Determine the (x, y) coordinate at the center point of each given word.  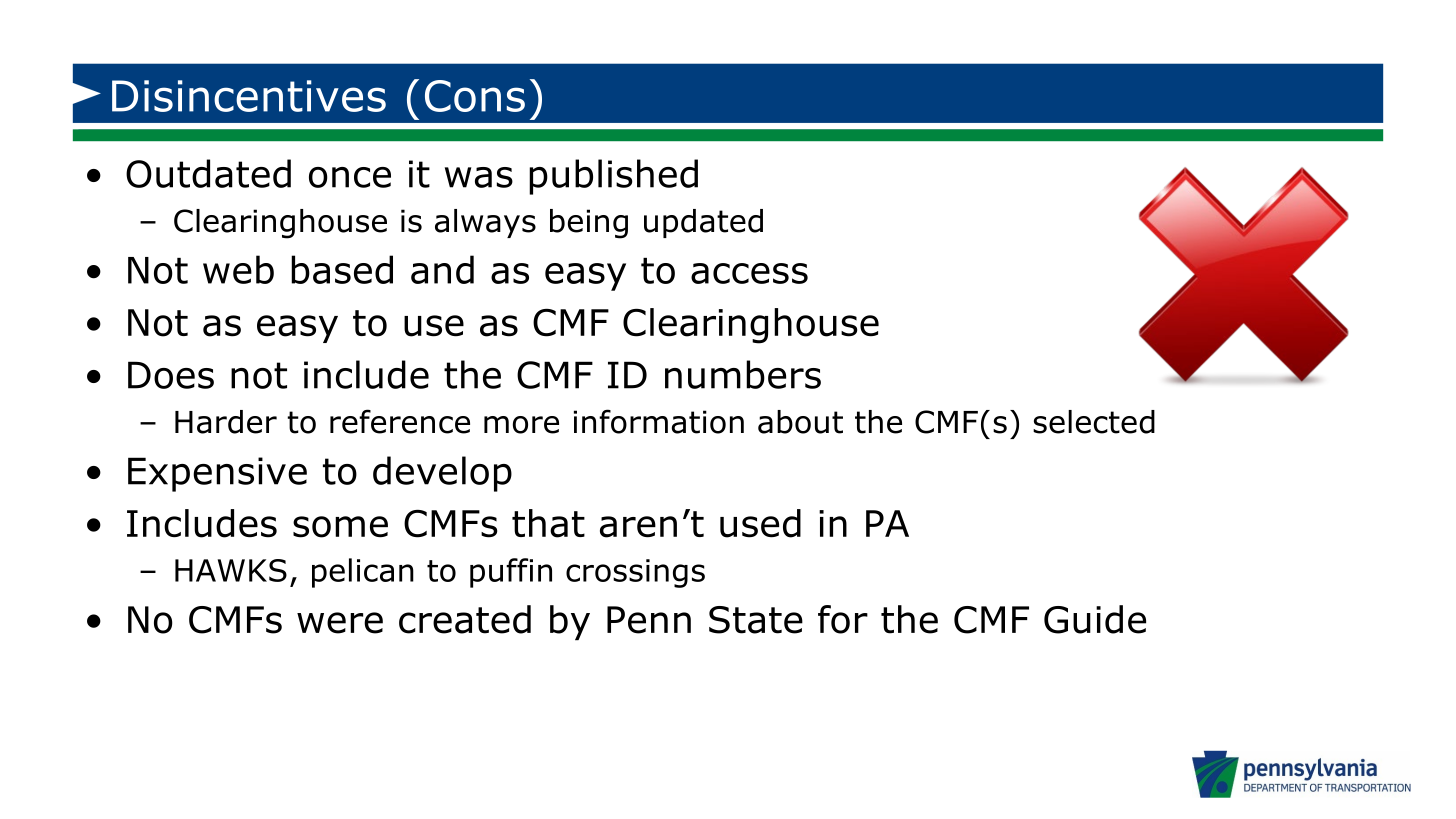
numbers (743, 374)
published (613, 177)
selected (1094, 422)
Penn (649, 620)
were (340, 623)
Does (171, 375)
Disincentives (249, 96)
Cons (475, 96)
